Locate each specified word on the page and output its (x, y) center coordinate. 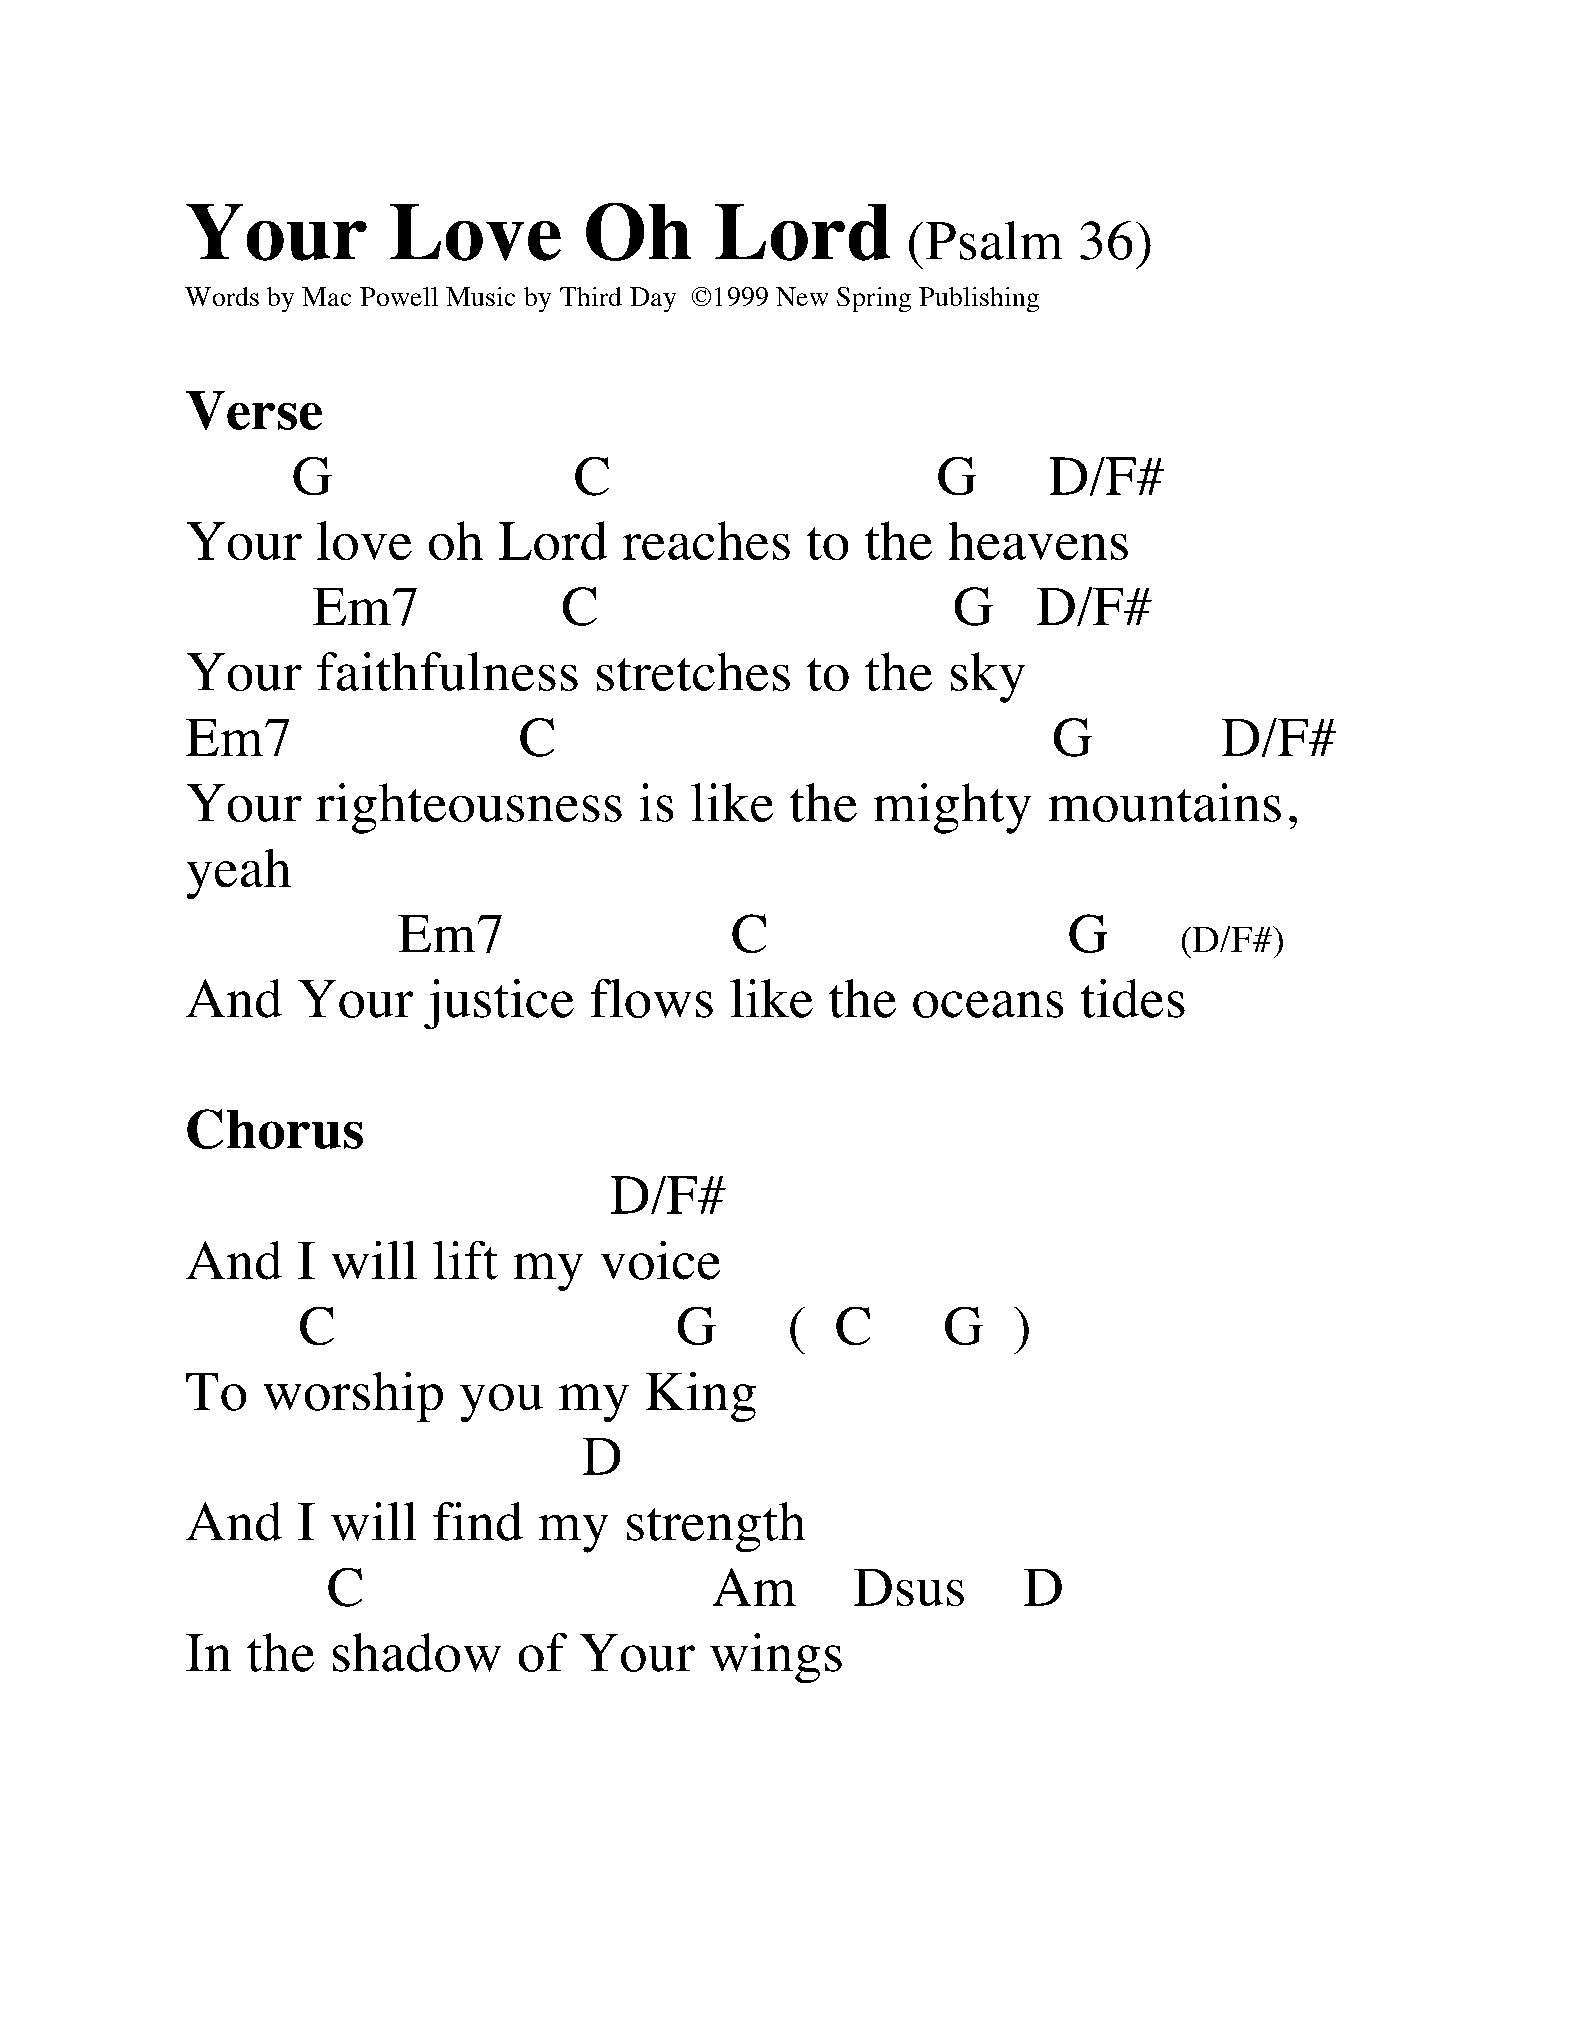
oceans (988, 1004)
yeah (239, 874)
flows (652, 998)
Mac (326, 296)
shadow (417, 1652)
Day (653, 299)
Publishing (979, 299)
